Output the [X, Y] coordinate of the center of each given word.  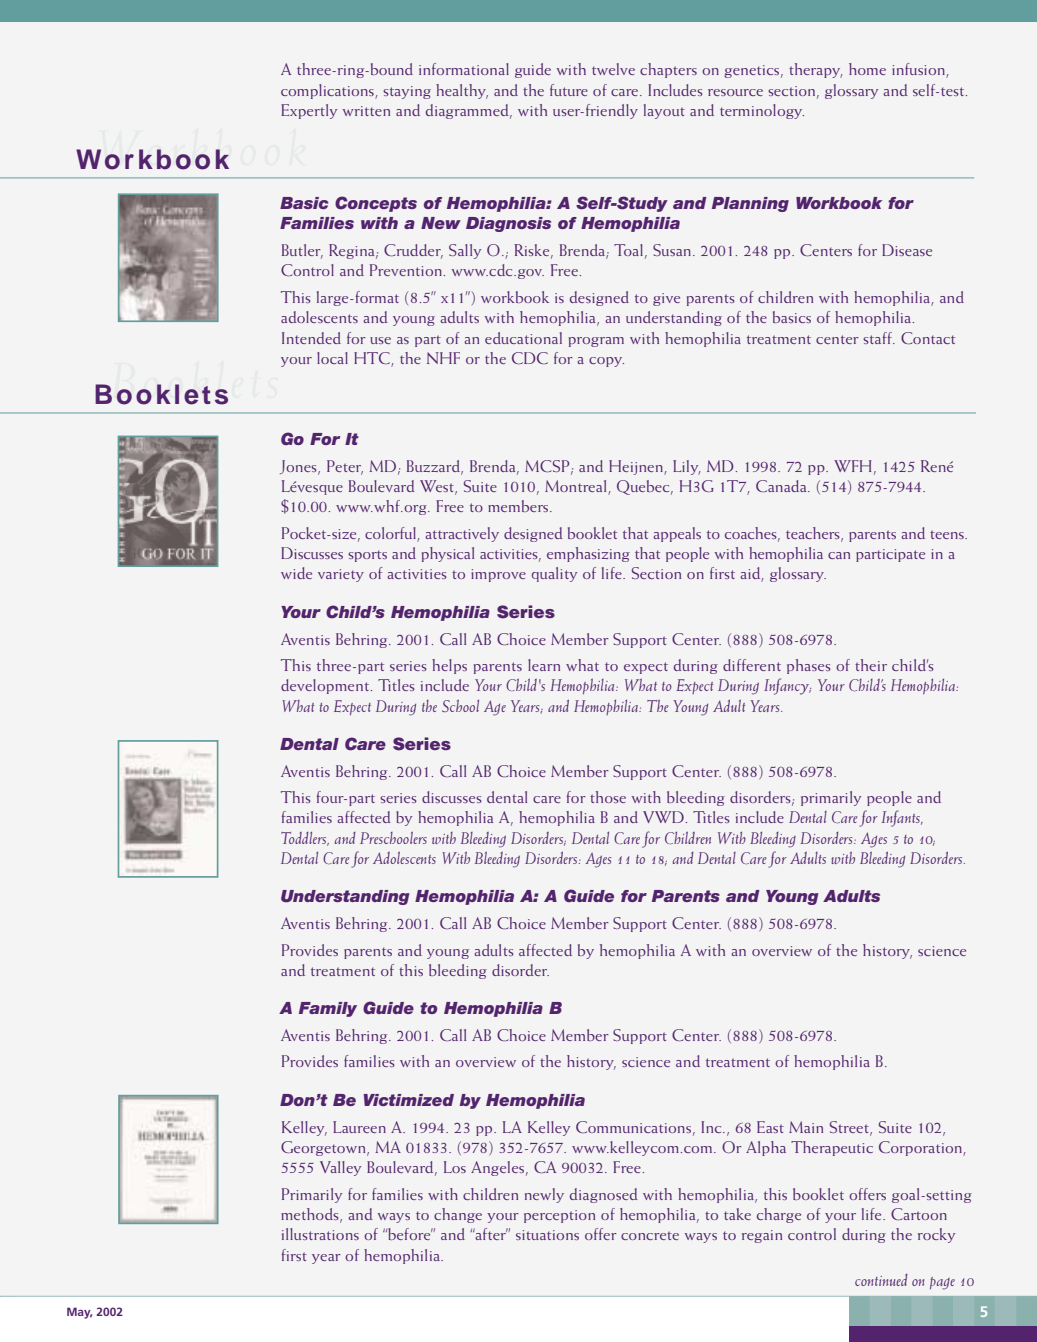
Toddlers [305, 839]
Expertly [309, 111]
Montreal [577, 487]
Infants [902, 818]
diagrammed [469, 111]
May [79, 1313]
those [608, 797]
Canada [782, 486]
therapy [816, 70]
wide [296, 573]
